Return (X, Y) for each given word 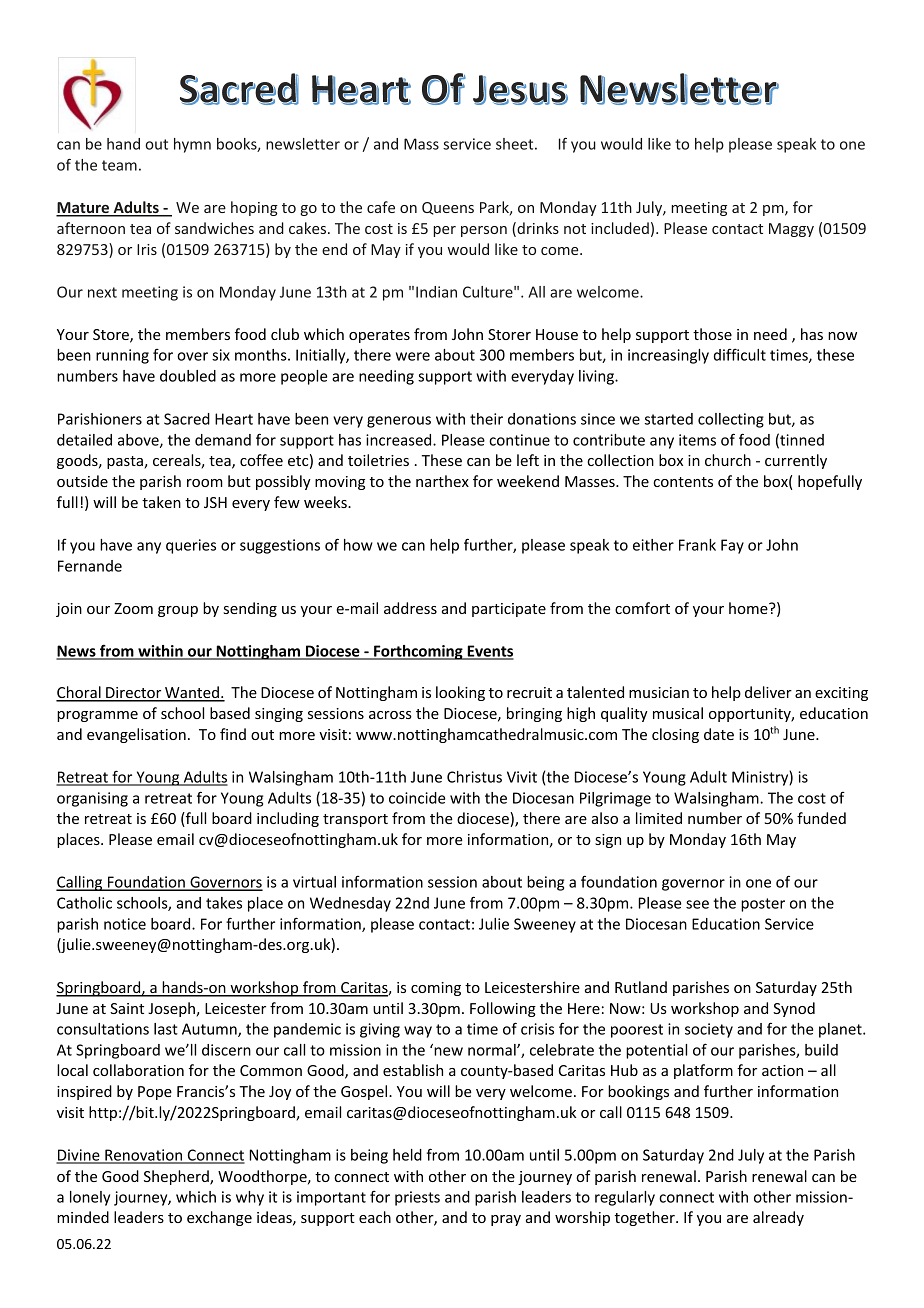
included (620, 228)
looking (460, 693)
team (119, 165)
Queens (448, 208)
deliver (768, 692)
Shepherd (177, 1177)
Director (134, 694)
